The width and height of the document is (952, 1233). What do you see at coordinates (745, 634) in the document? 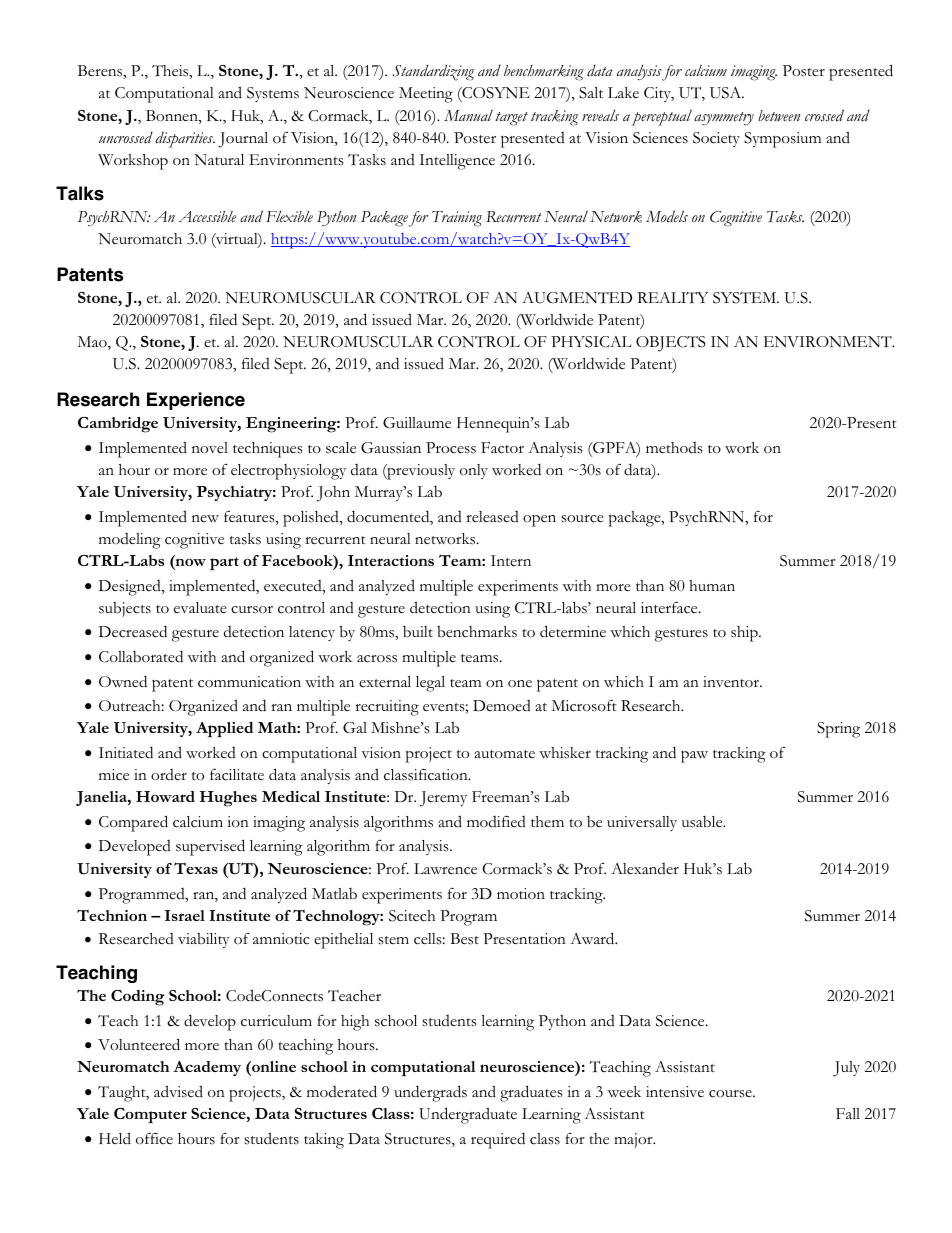
I see `ship` at bounding box center [745, 634].
